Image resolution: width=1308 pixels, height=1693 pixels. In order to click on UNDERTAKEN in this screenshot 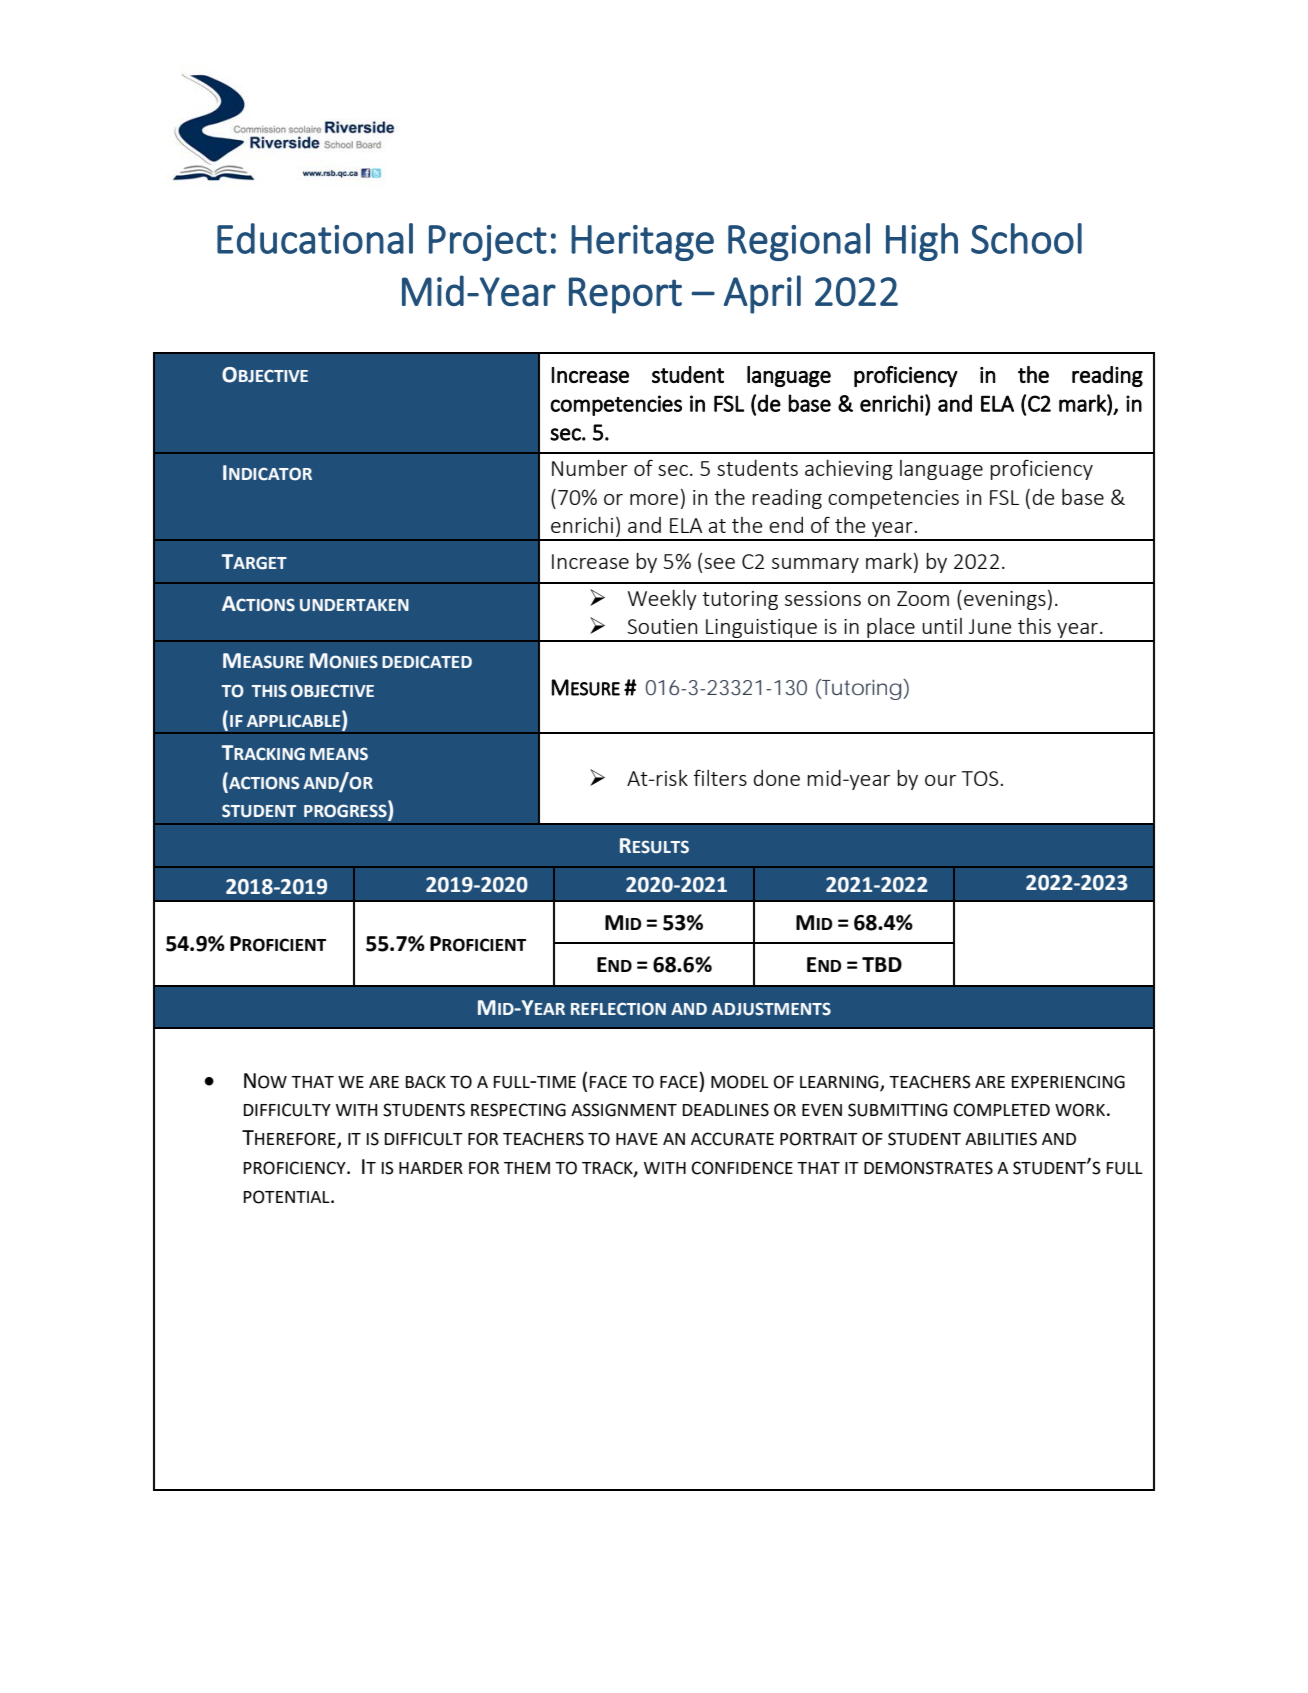, I will do `click(354, 605)`.
